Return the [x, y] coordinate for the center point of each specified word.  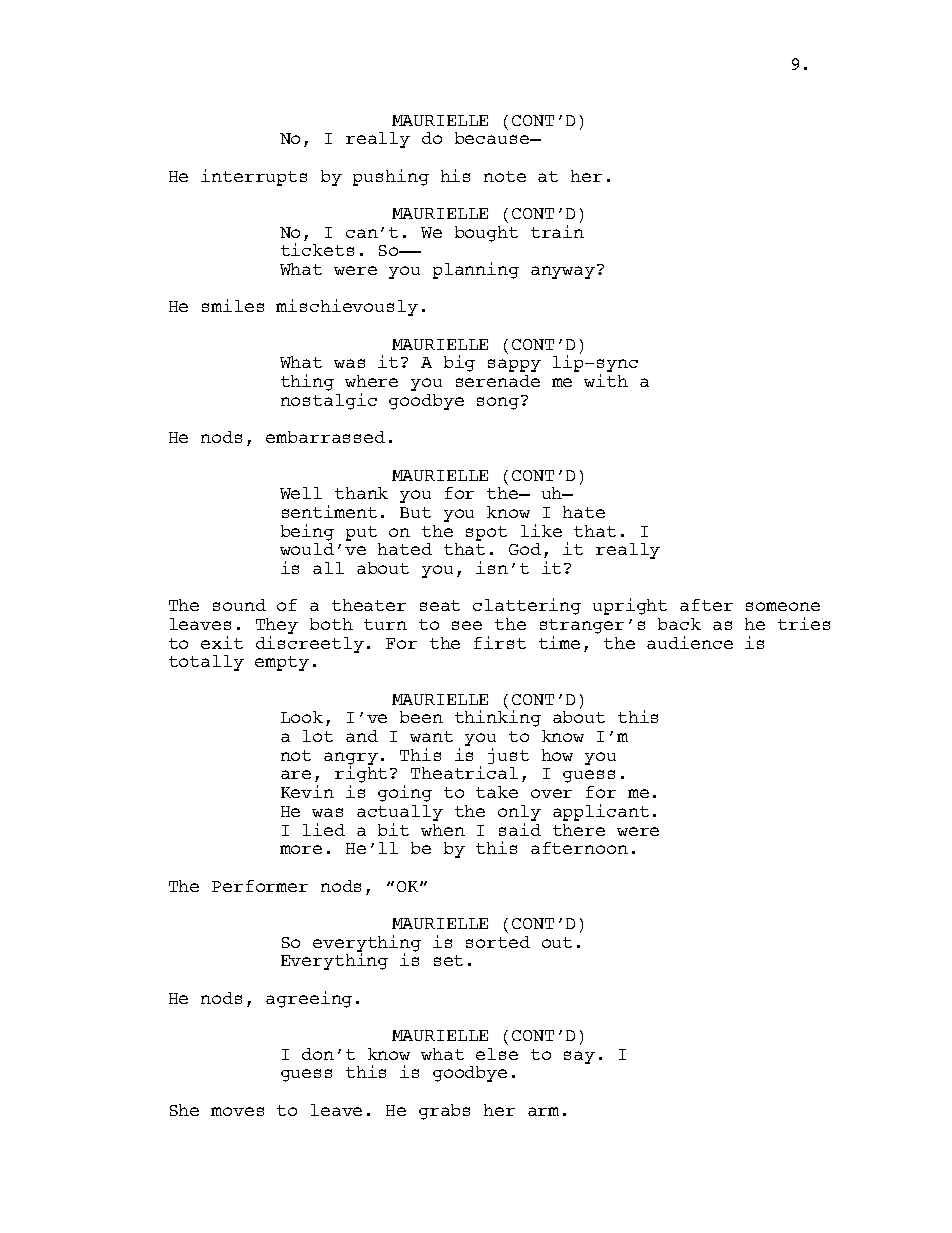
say [579, 1057]
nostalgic [329, 401]
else [497, 1054]
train [557, 231]
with [606, 380]
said [520, 829]
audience [690, 642]
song [498, 403]
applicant [601, 812]
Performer [260, 886]
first [500, 642]
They [277, 627]
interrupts [254, 177]
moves [237, 1111]
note [505, 176]
